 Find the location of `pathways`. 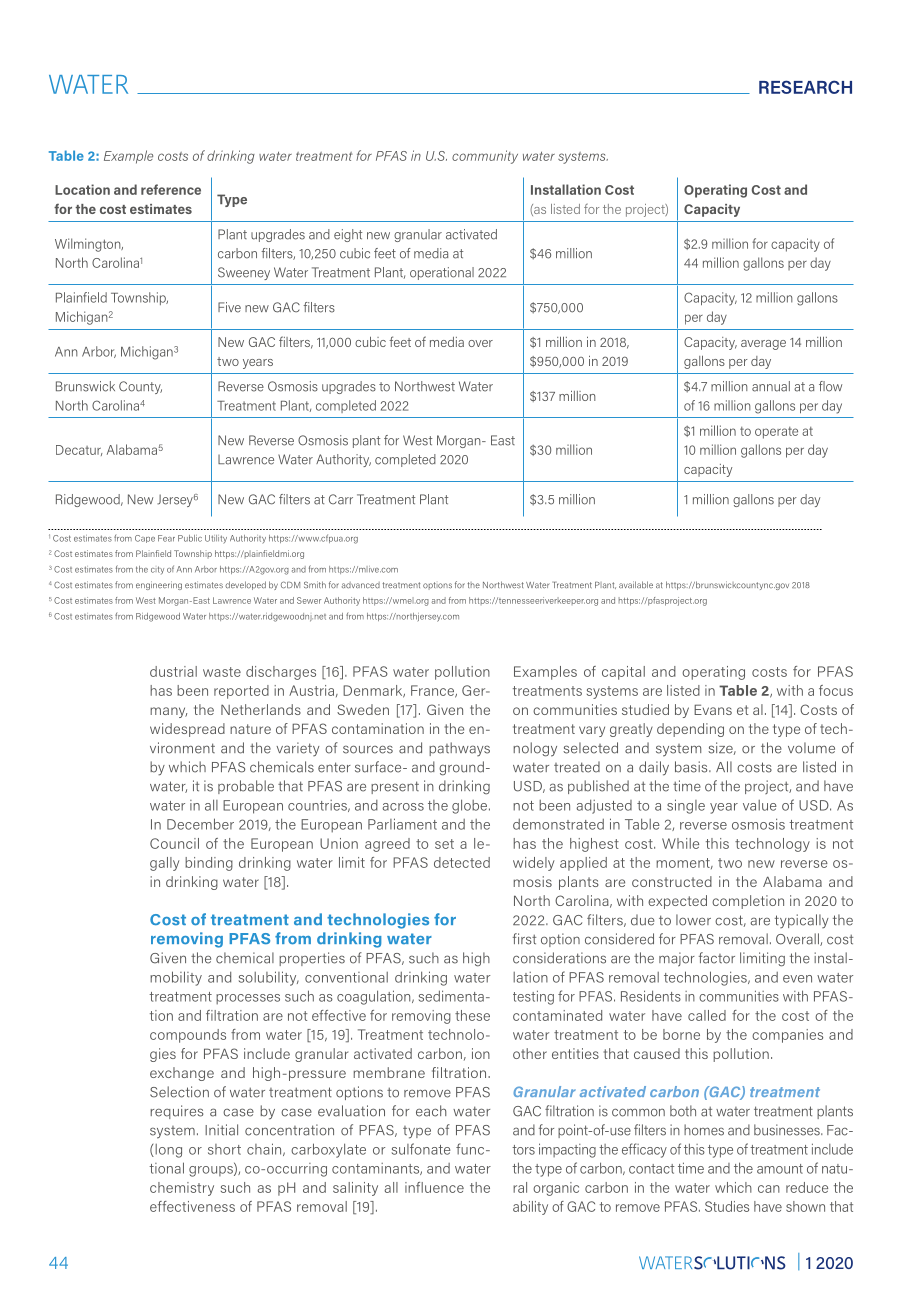

pathways is located at coordinates (459, 749).
